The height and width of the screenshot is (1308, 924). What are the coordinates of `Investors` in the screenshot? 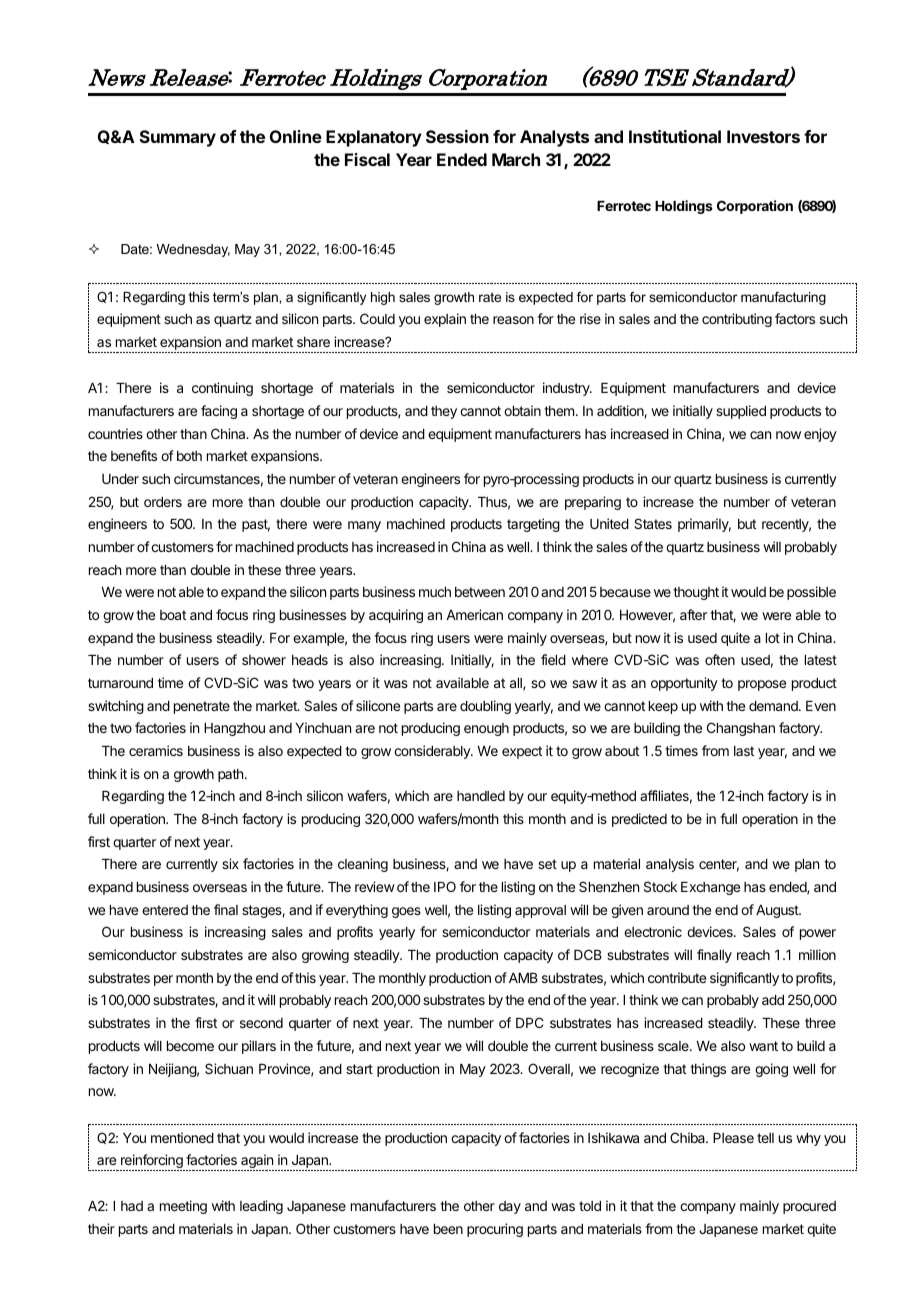 It's located at (763, 136).
